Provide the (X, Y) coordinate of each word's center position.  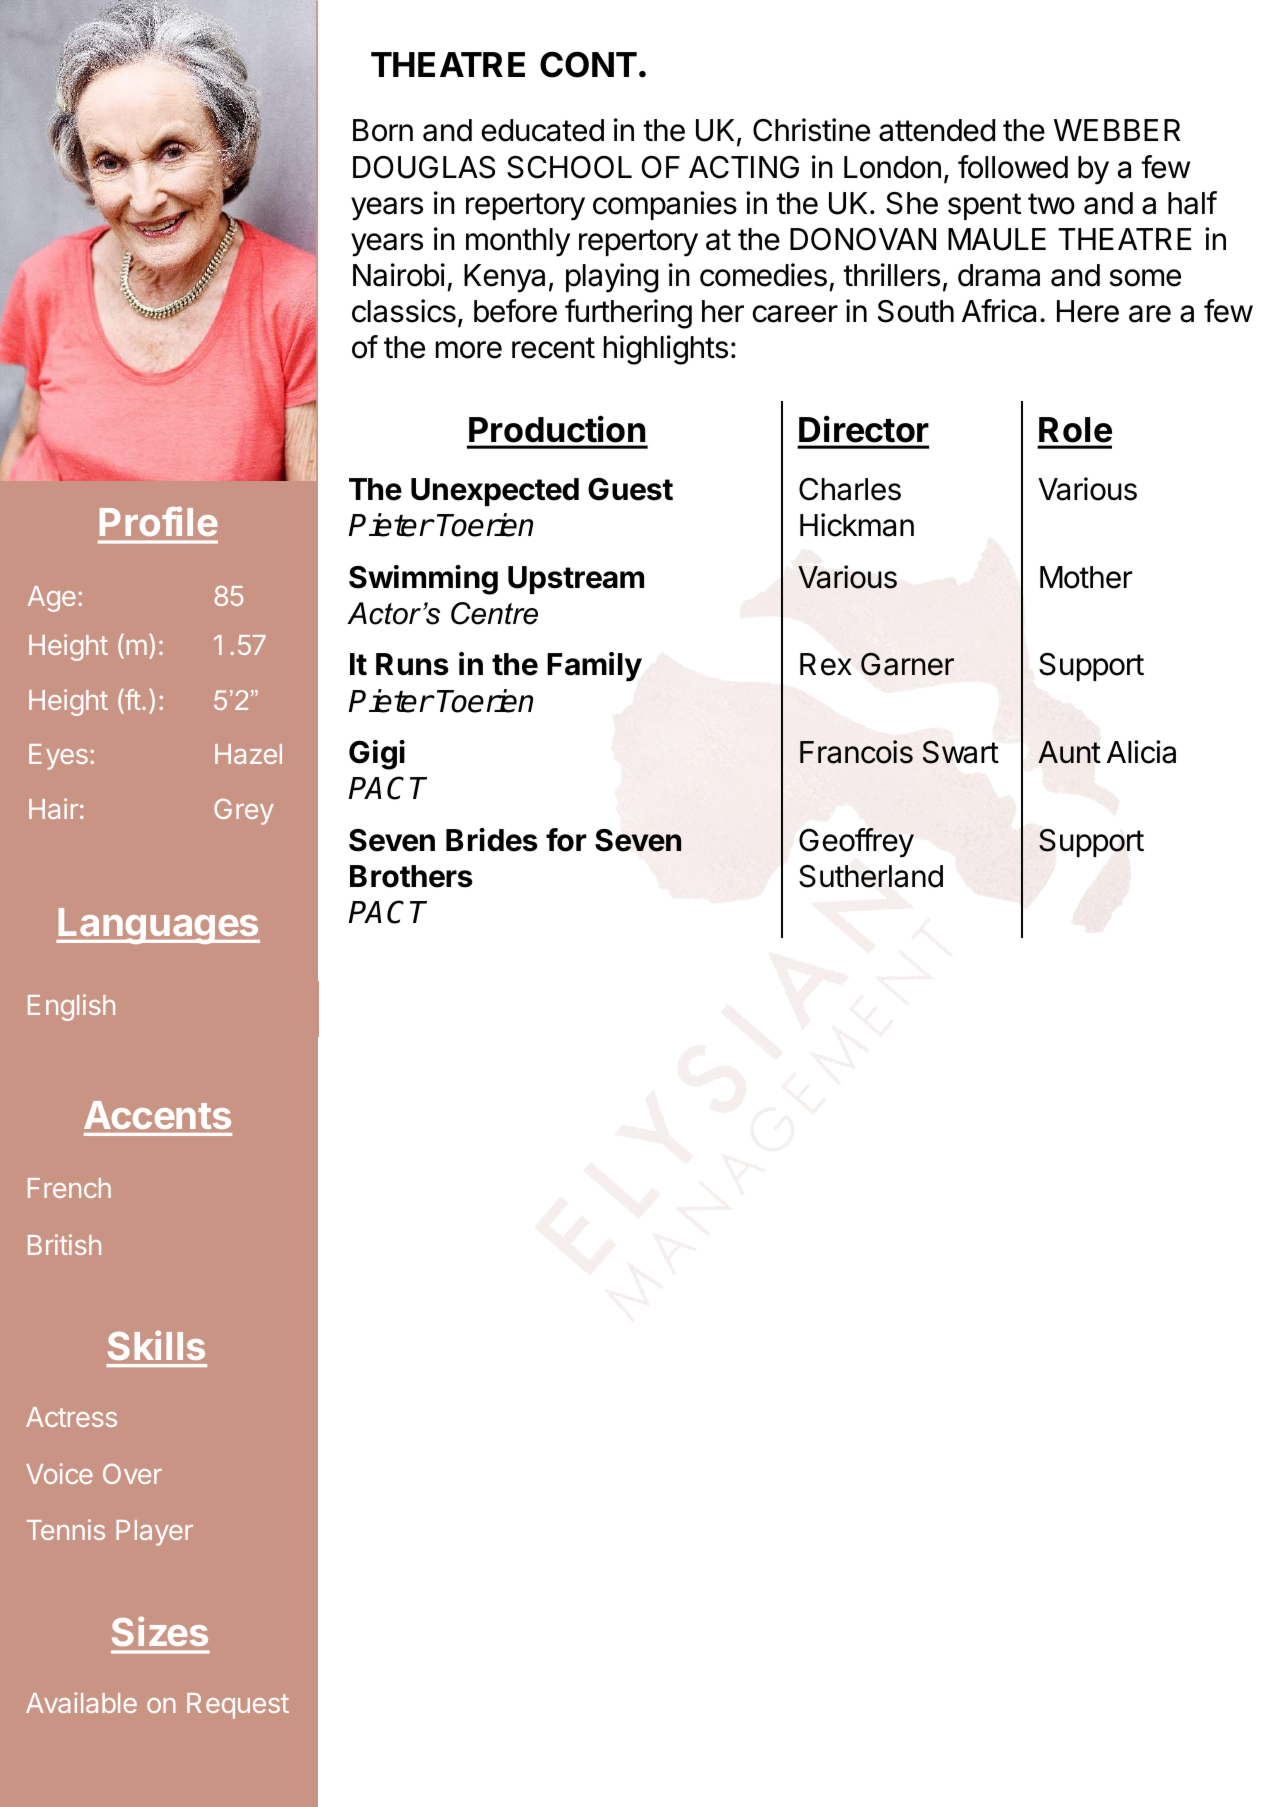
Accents (157, 1115)
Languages (158, 926)
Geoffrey (856, 843)
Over (132, 1474)
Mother (1086, 577)
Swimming (423, 580)
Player (154, 1533)
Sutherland (871, 876)
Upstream (576, 580)
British (64, 1244)
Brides (492, 840)
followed (1013, 167)
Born (383, 130)
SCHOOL (569, 167)
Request (238, 1706)
